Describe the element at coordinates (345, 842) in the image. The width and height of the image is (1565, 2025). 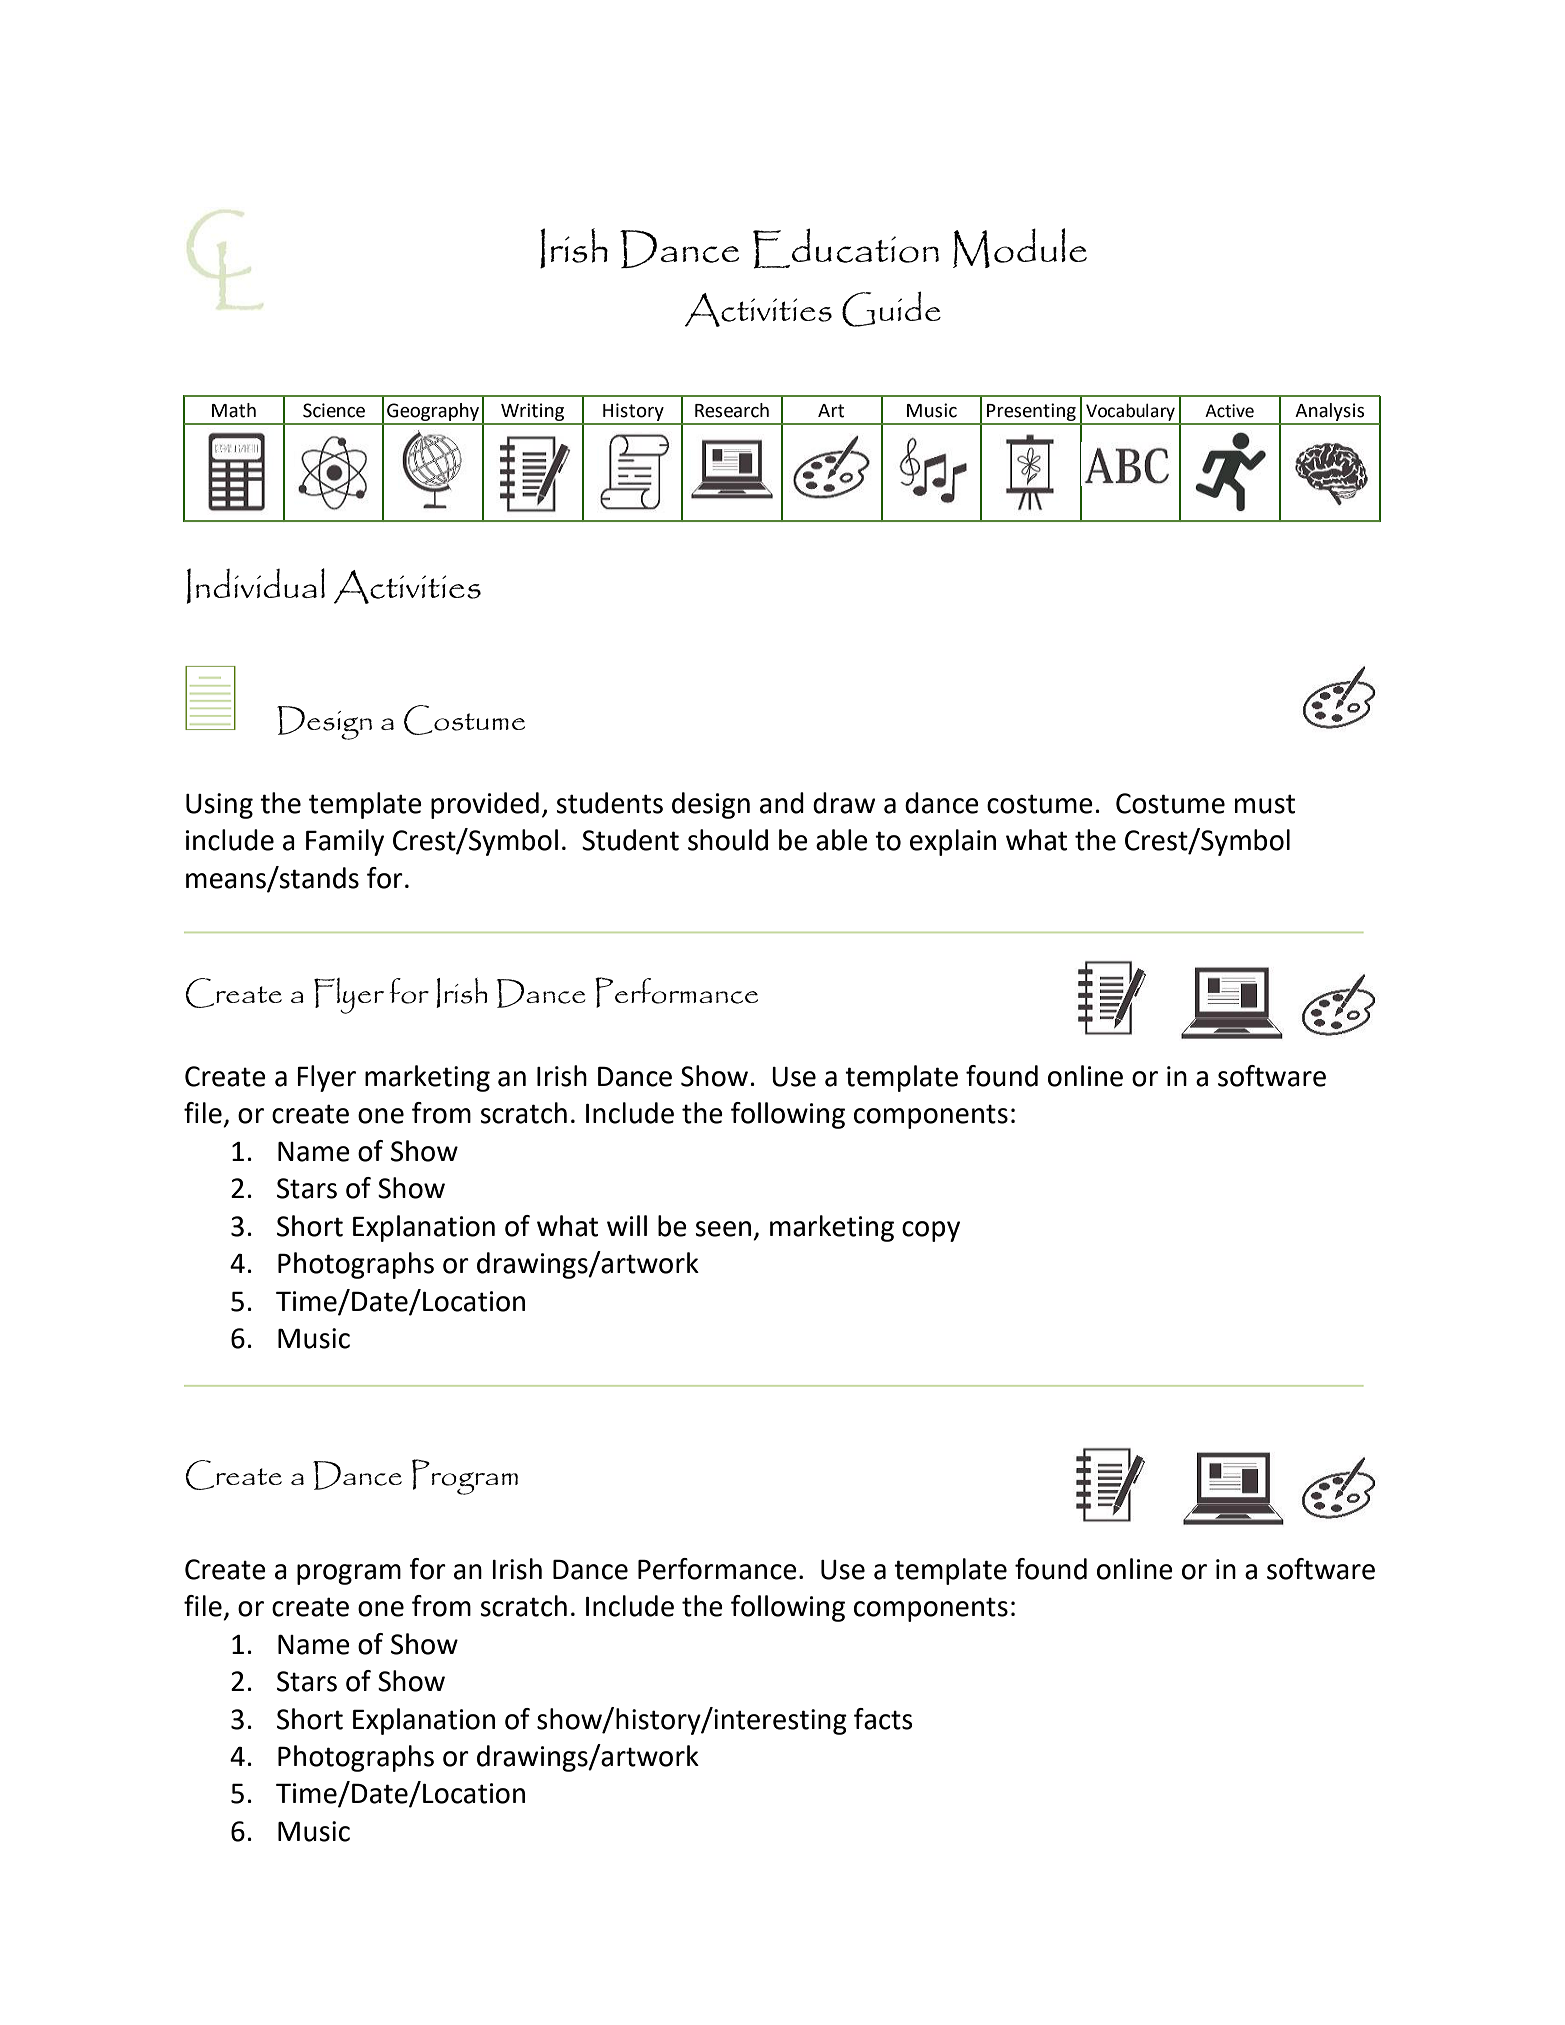
I see `Family` at that location.
